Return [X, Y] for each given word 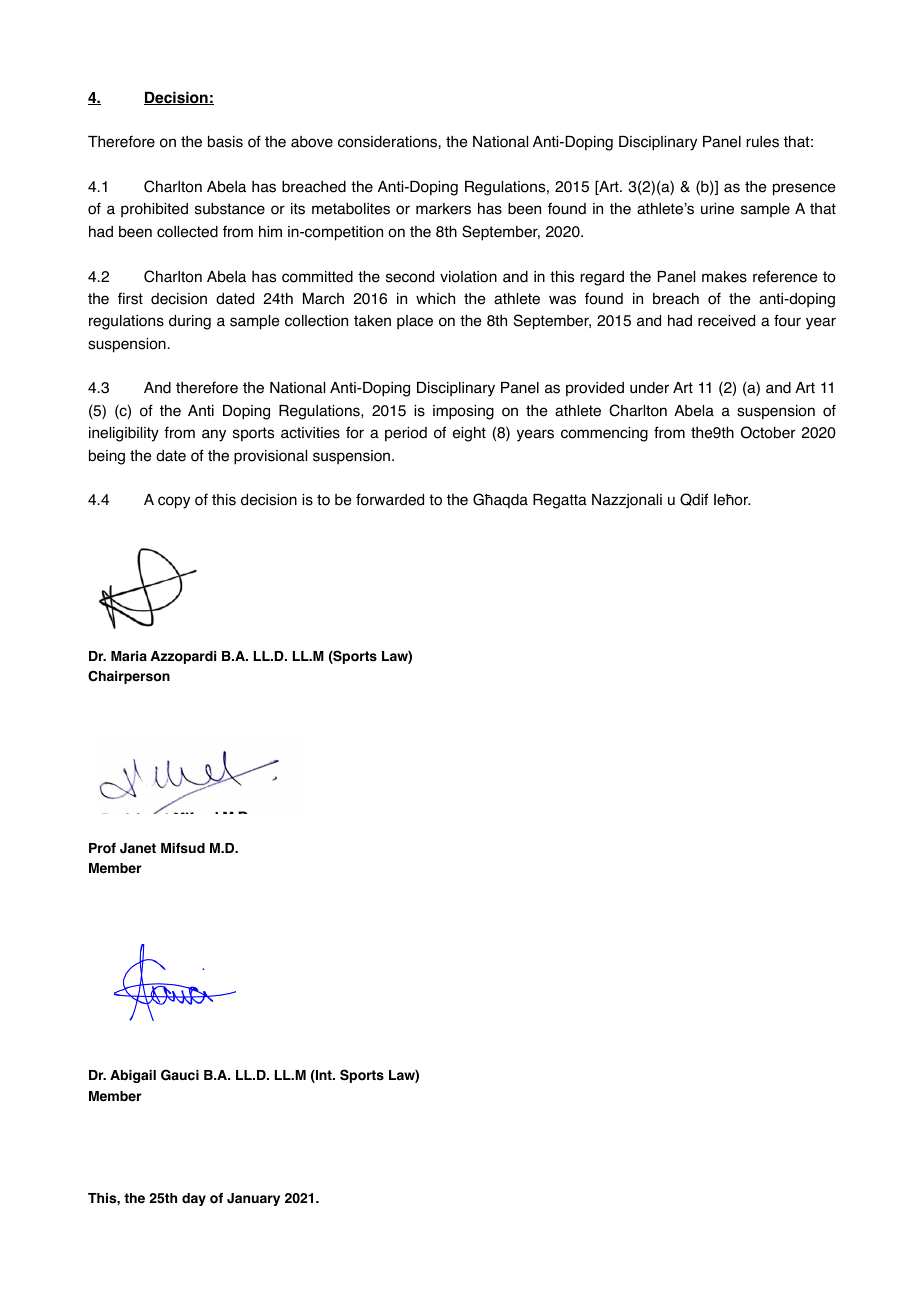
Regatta [560, 501]
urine [717, 209]
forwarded [390, 499]
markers [443, 209]
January [253, 1199]
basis [225, 142]
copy [174, 502]
